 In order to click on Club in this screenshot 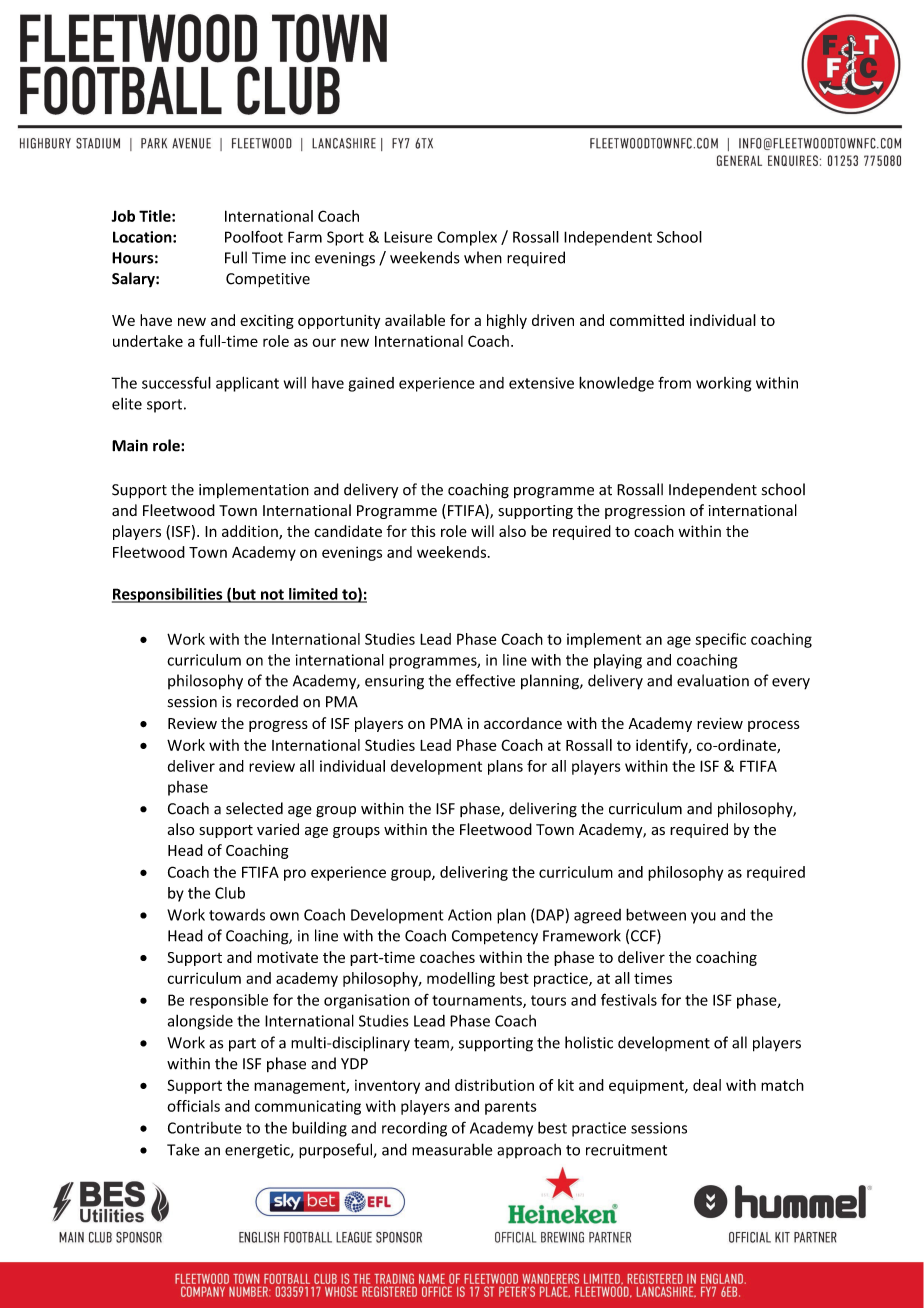, I will do `click(230, 893)`.
